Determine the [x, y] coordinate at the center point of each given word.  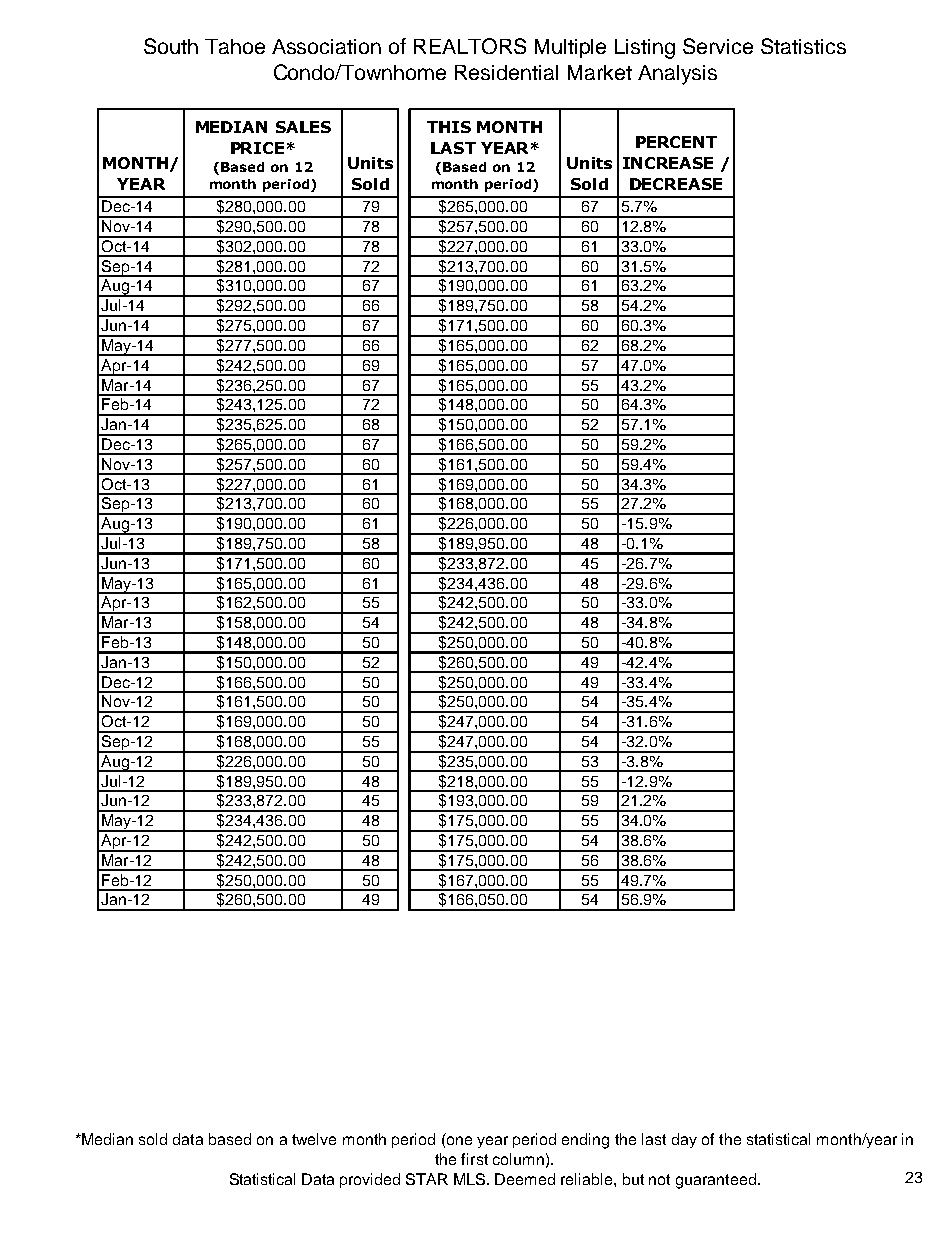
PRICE [257, 148]
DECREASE [676, 184]
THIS [449, 127]
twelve [314, 1139]
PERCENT [676, 142]
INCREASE [668, 163]
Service [718, 46]
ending [585, 1141]
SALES [303, 127]
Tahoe [235, 46]
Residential [506, 72]
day [684, 1140]
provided [370, 1180]
